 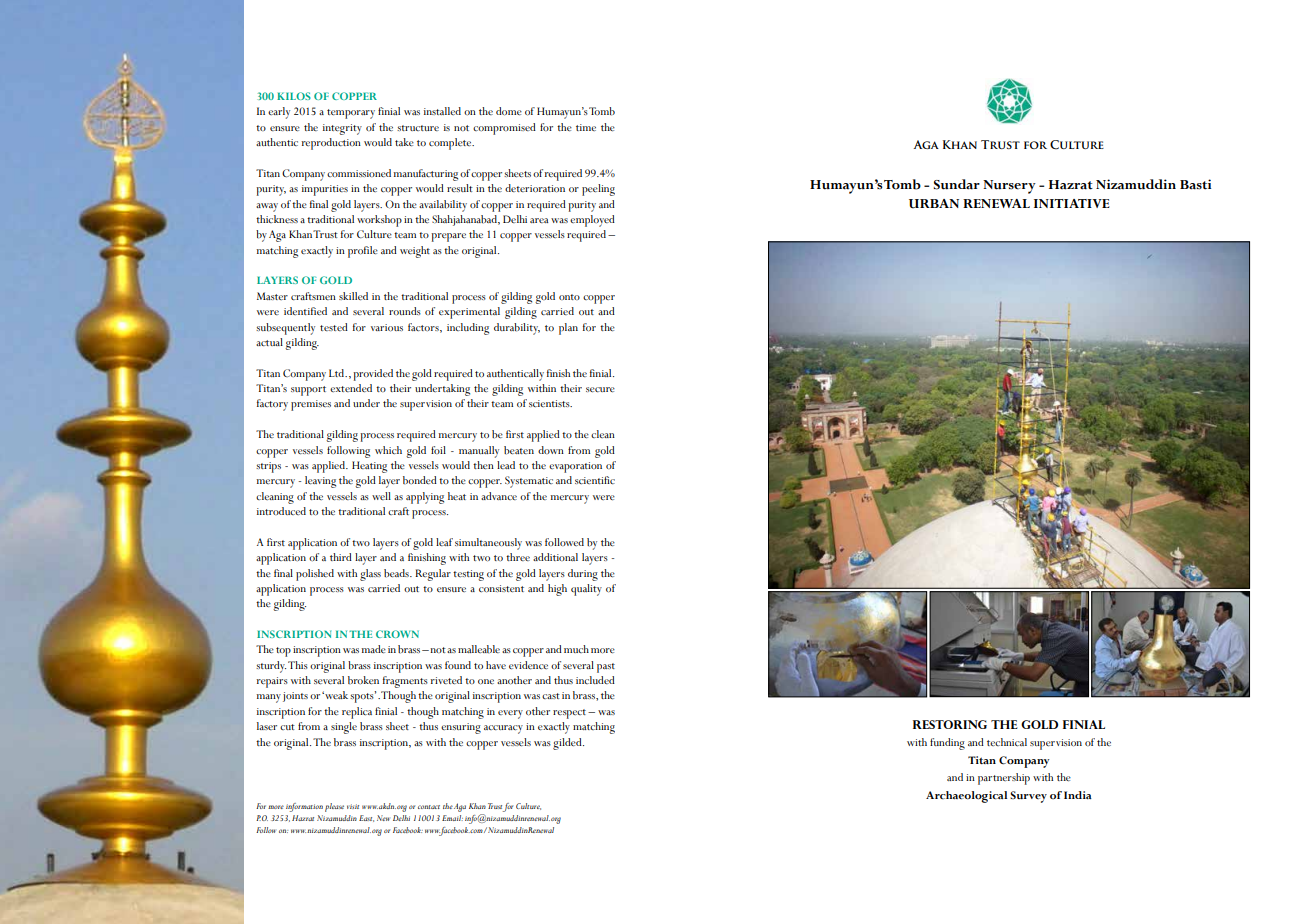 What do you see at coordinates (950, 724) in the screenshot?
I see `Restoring` at bounding box center [950, 724].
